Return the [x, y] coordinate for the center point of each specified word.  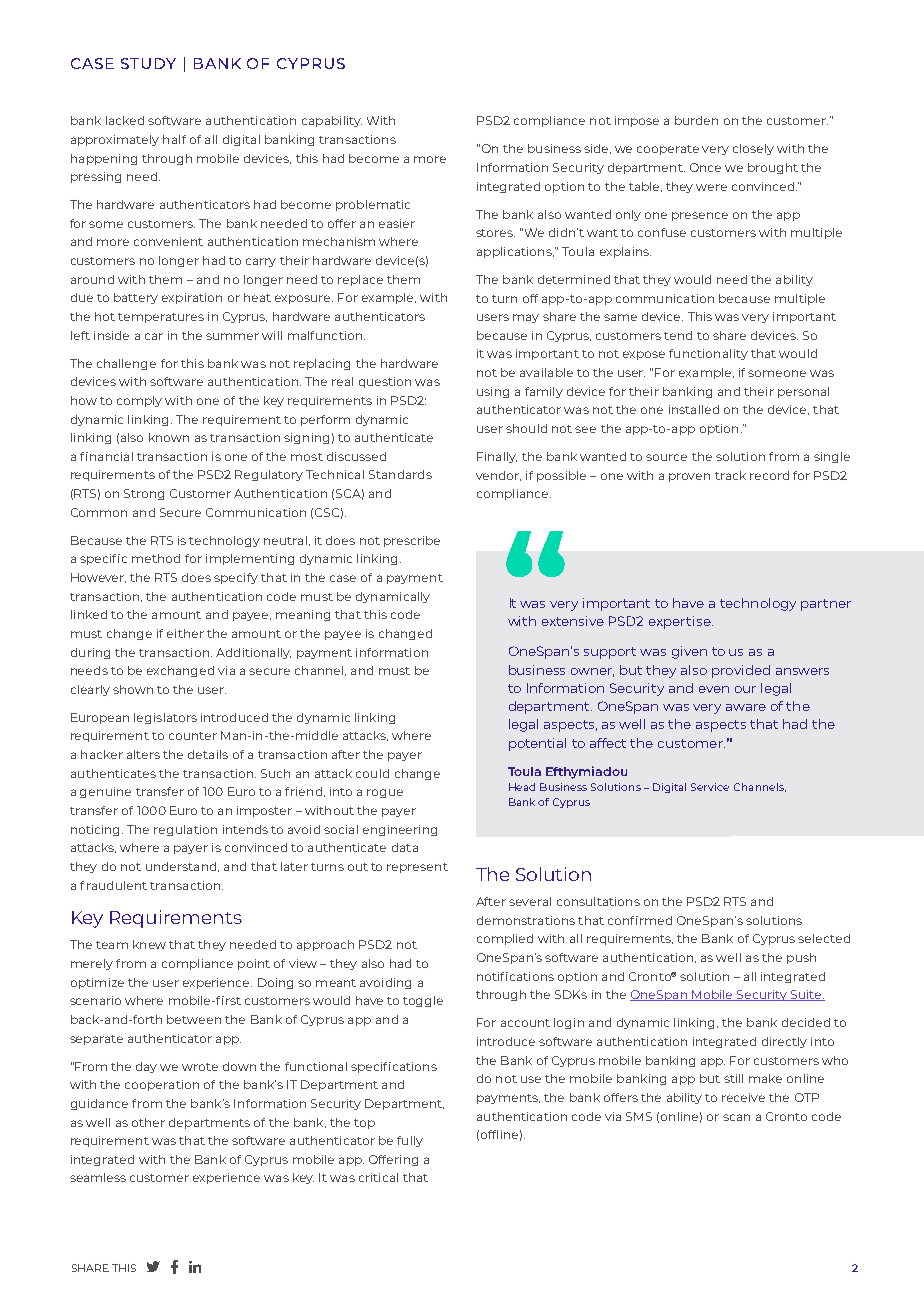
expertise [681, 622]
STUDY [148, 63]
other [148, 1122]
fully [410, 1141]
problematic [373, 205]
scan [736, 1117]
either [185, 633]
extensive [573, 621]
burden [696, 120]
